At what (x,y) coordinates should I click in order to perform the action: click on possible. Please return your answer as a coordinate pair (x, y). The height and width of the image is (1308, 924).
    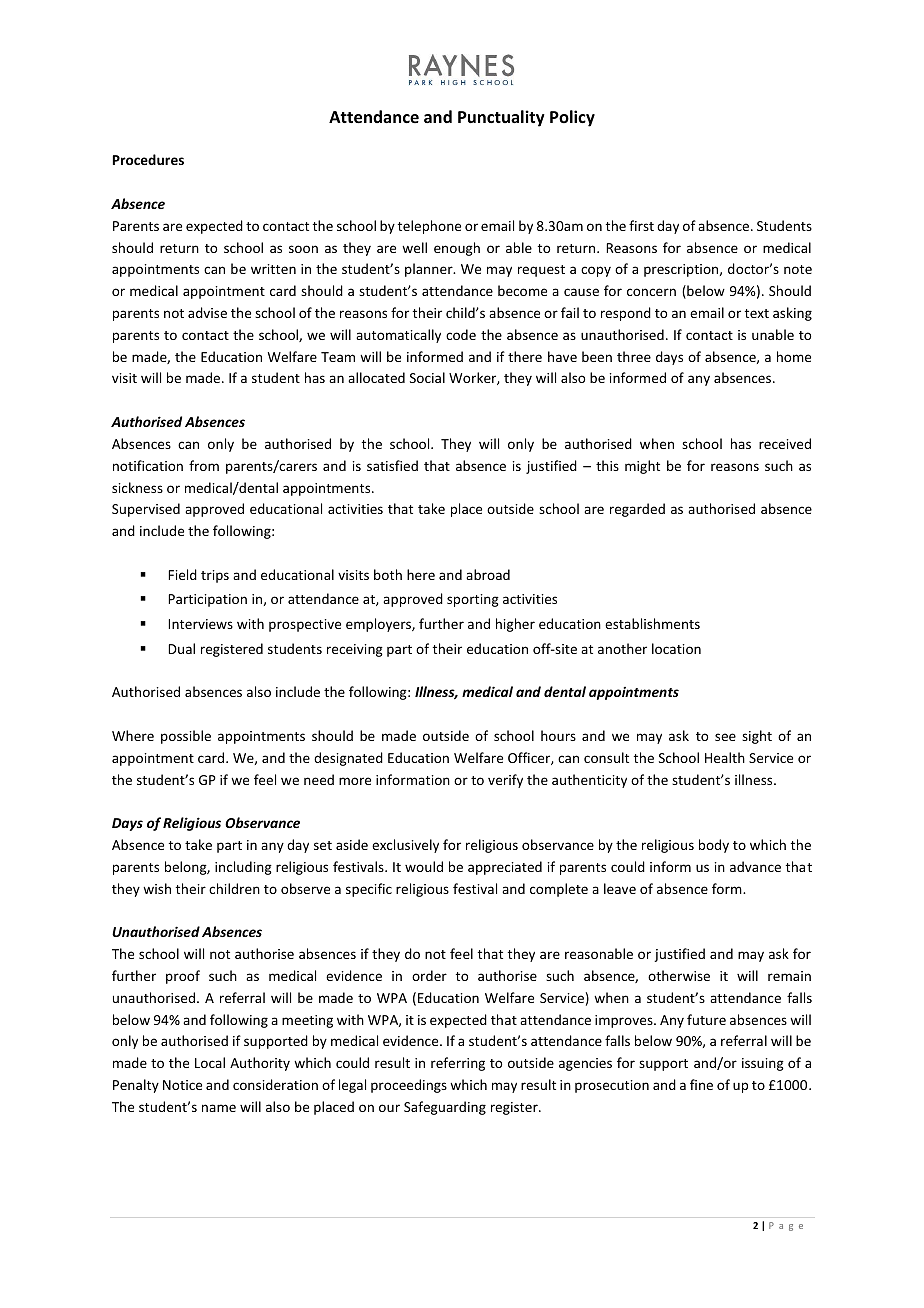
    Looking at the image, I should click on (186, 737).
